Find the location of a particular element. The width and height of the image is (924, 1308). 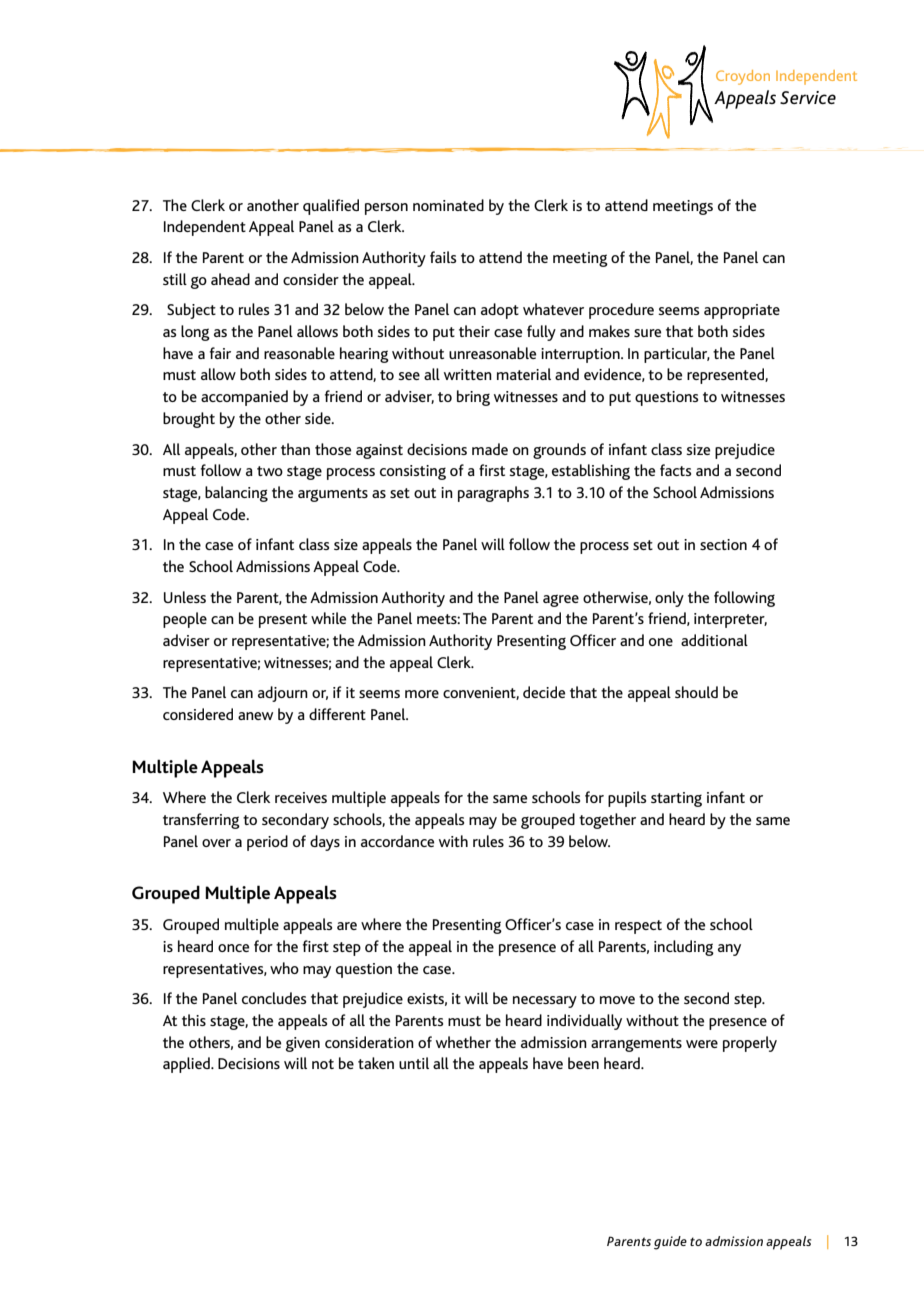

guide is located at coordinates (670, 1243).
